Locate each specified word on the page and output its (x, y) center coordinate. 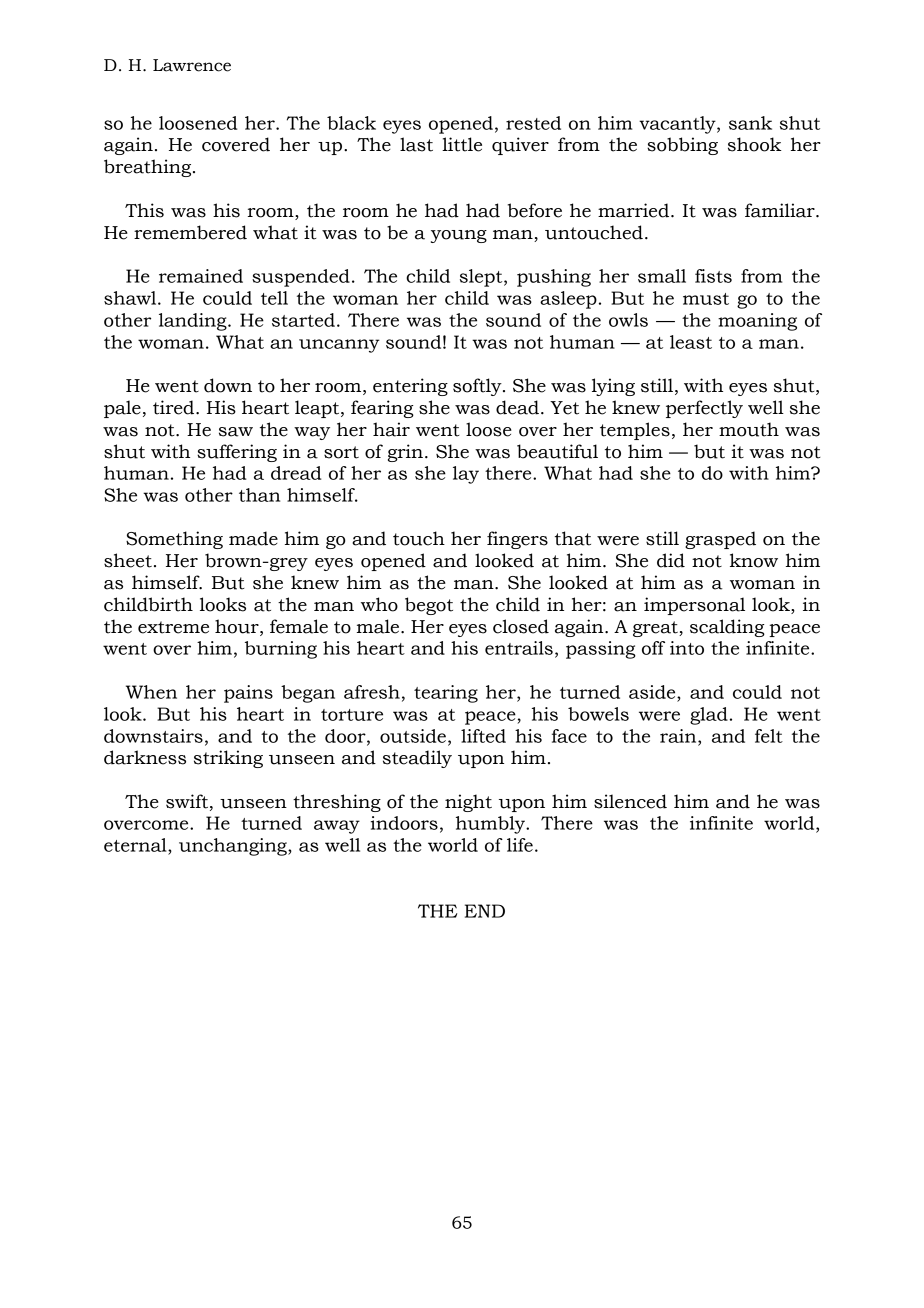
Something (174, 540)
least (691, 342)
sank (750, 123)
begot (429, 606)
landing (194, 322)
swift (187, 801)
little (462, 144)
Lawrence (192, 65)
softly (478, 387)
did (671, 560)
